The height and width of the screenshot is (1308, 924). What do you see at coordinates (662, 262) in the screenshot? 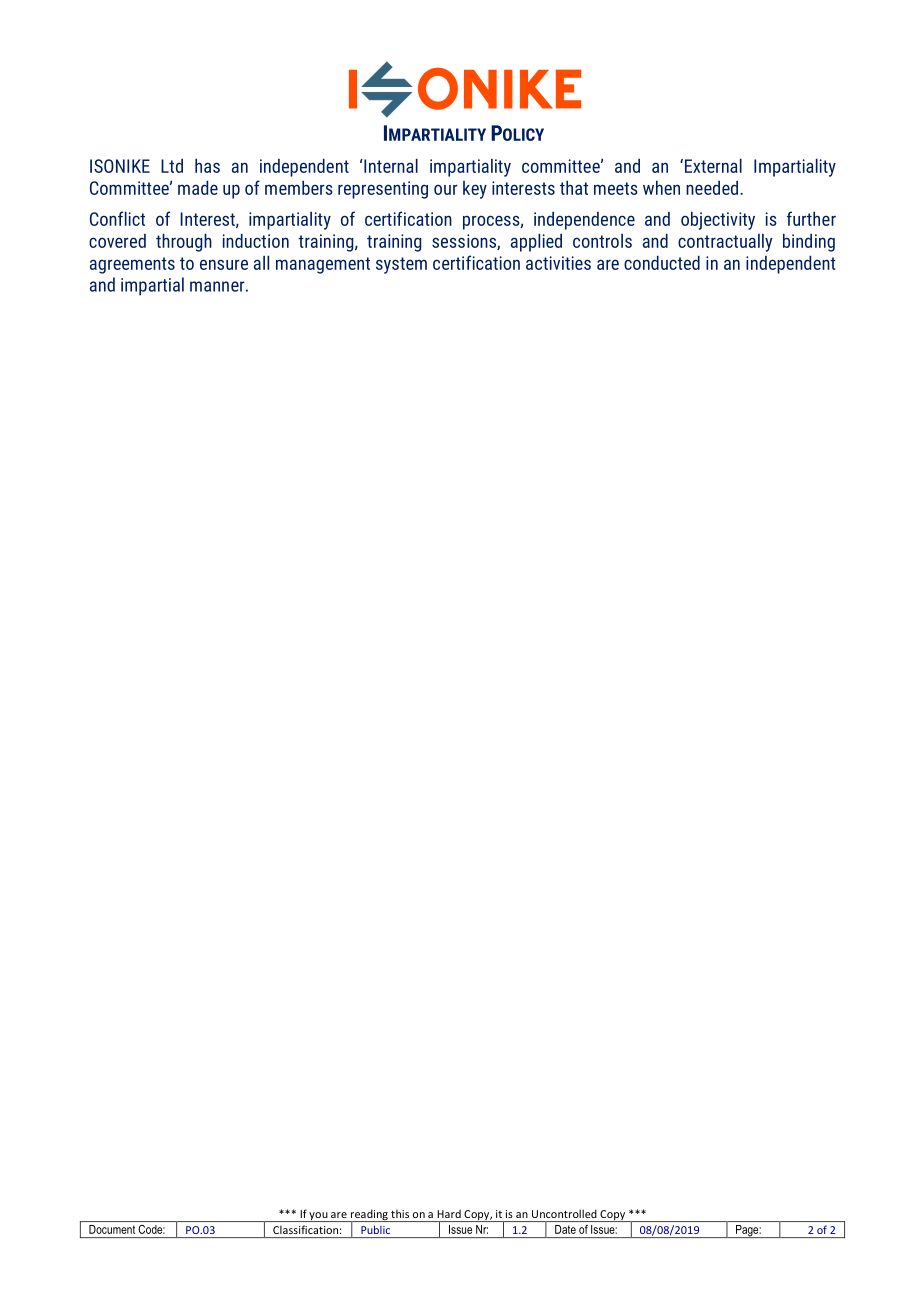
I see `conducted` at bounding box center [662, 262].
